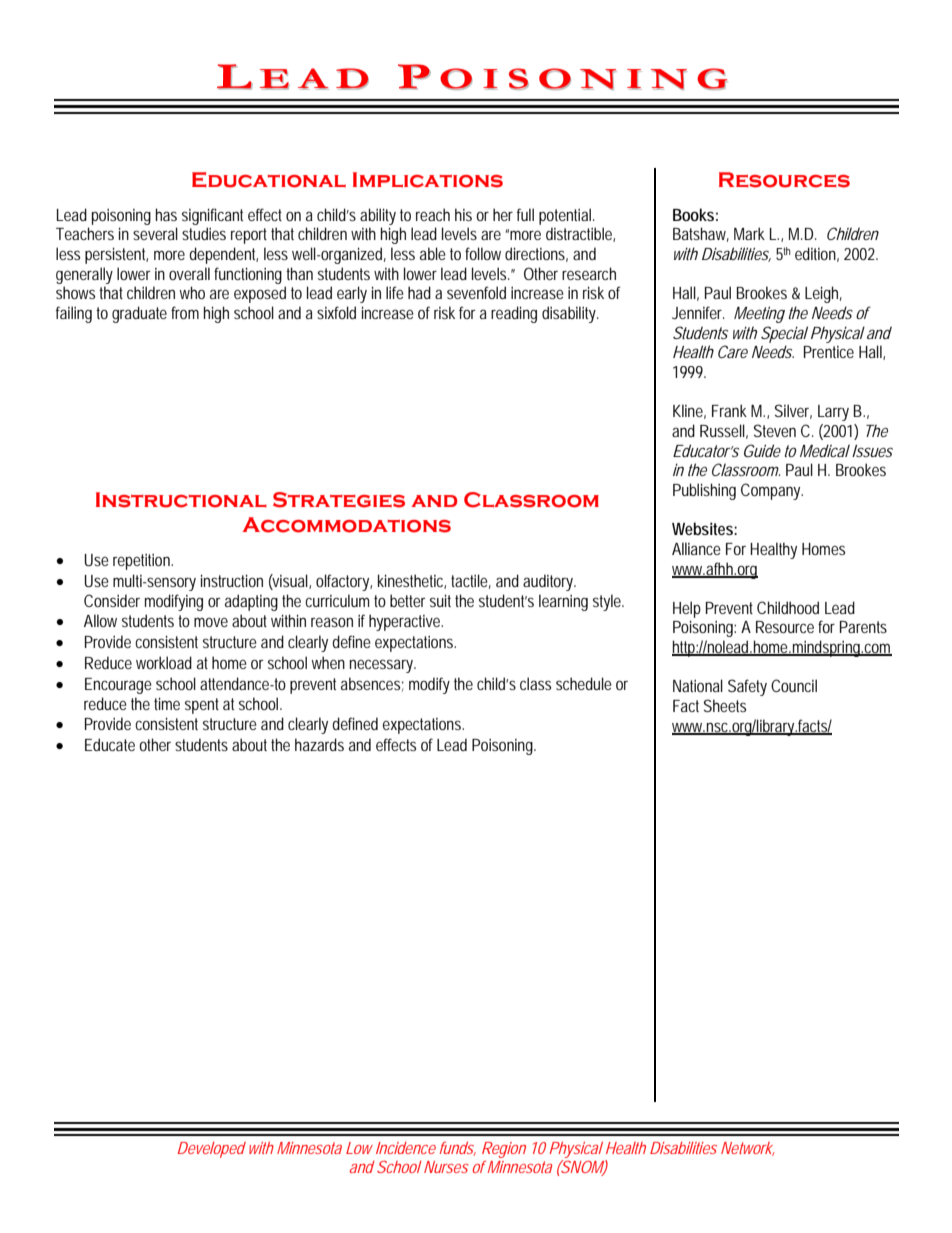  What do you see at coordinates (471, 581) in the page?
I see `tactile` at bounding box center [471, 581].
